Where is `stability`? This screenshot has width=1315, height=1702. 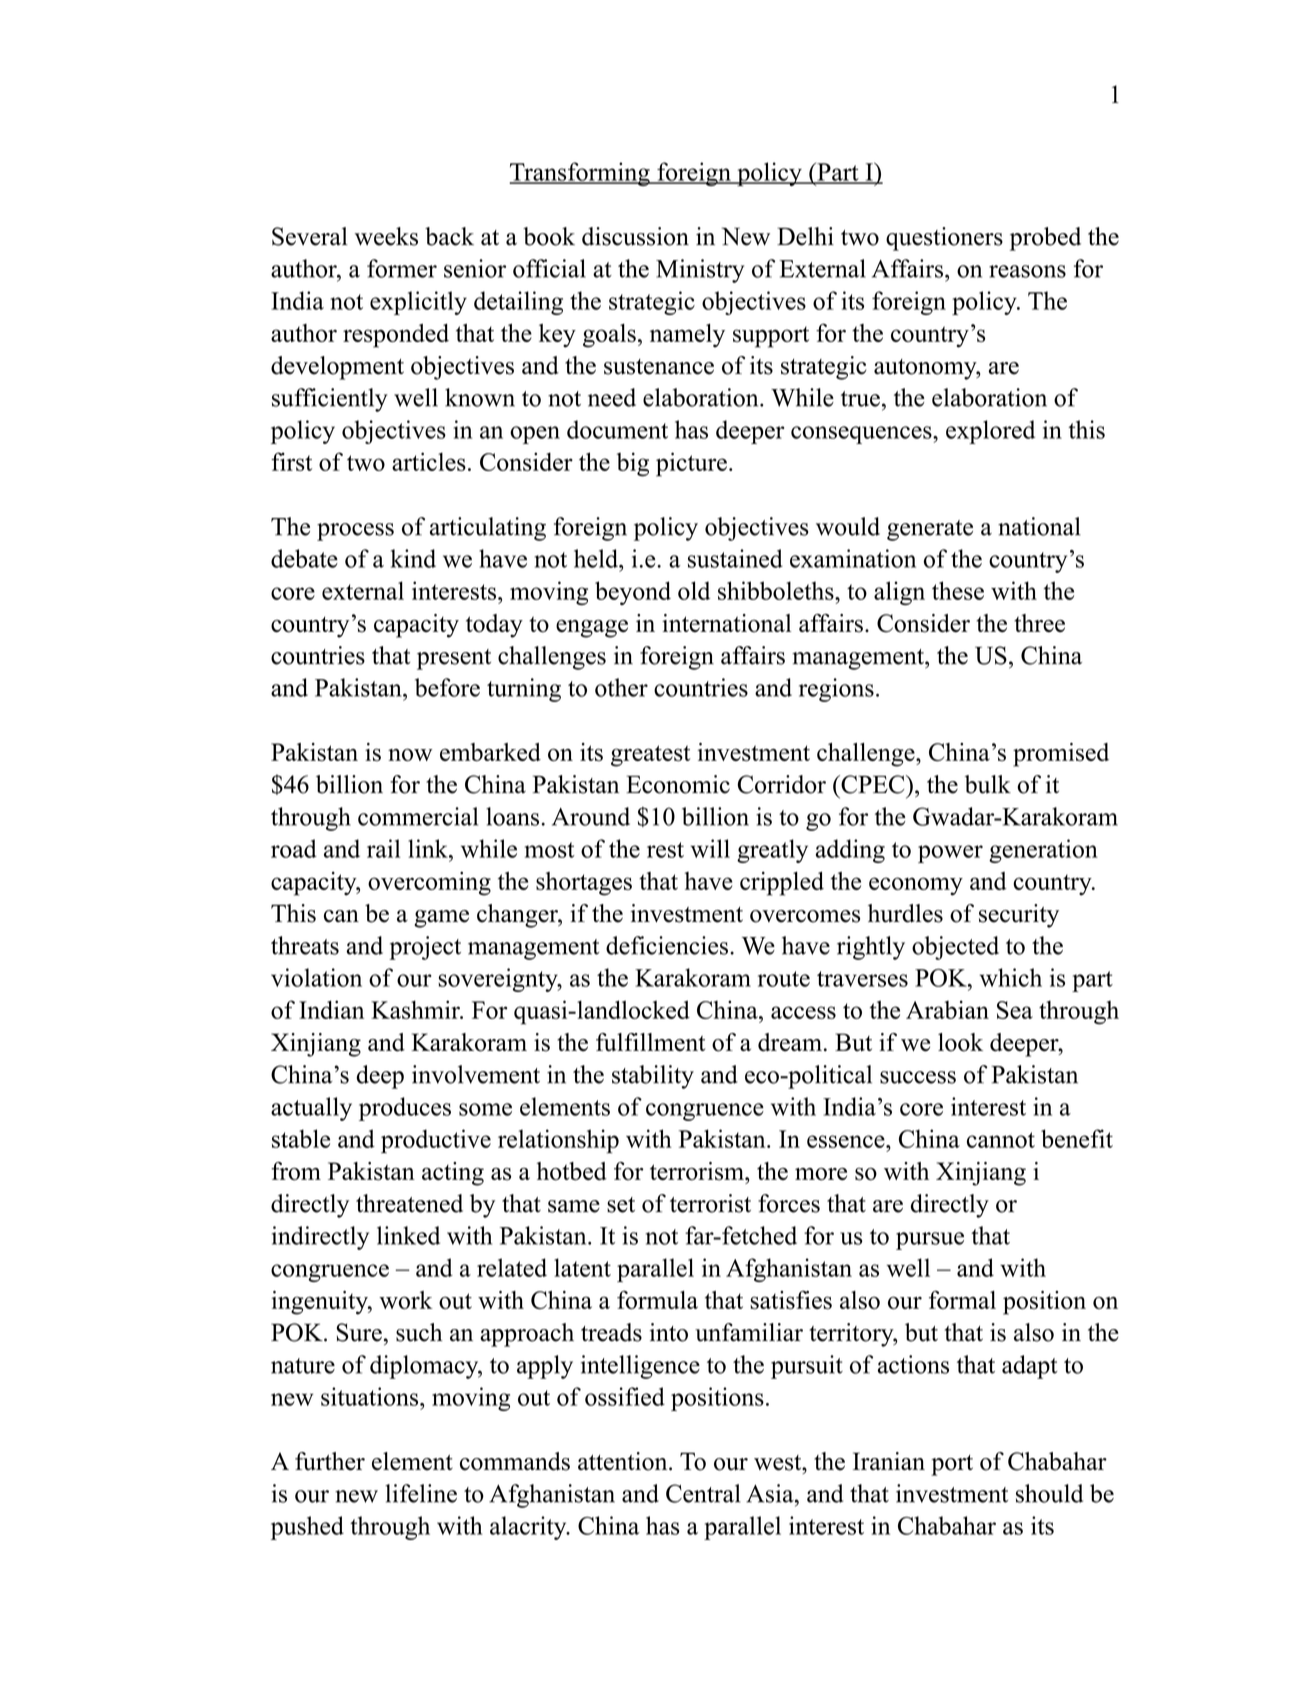 stability is located at coordinates (653, 1077).
